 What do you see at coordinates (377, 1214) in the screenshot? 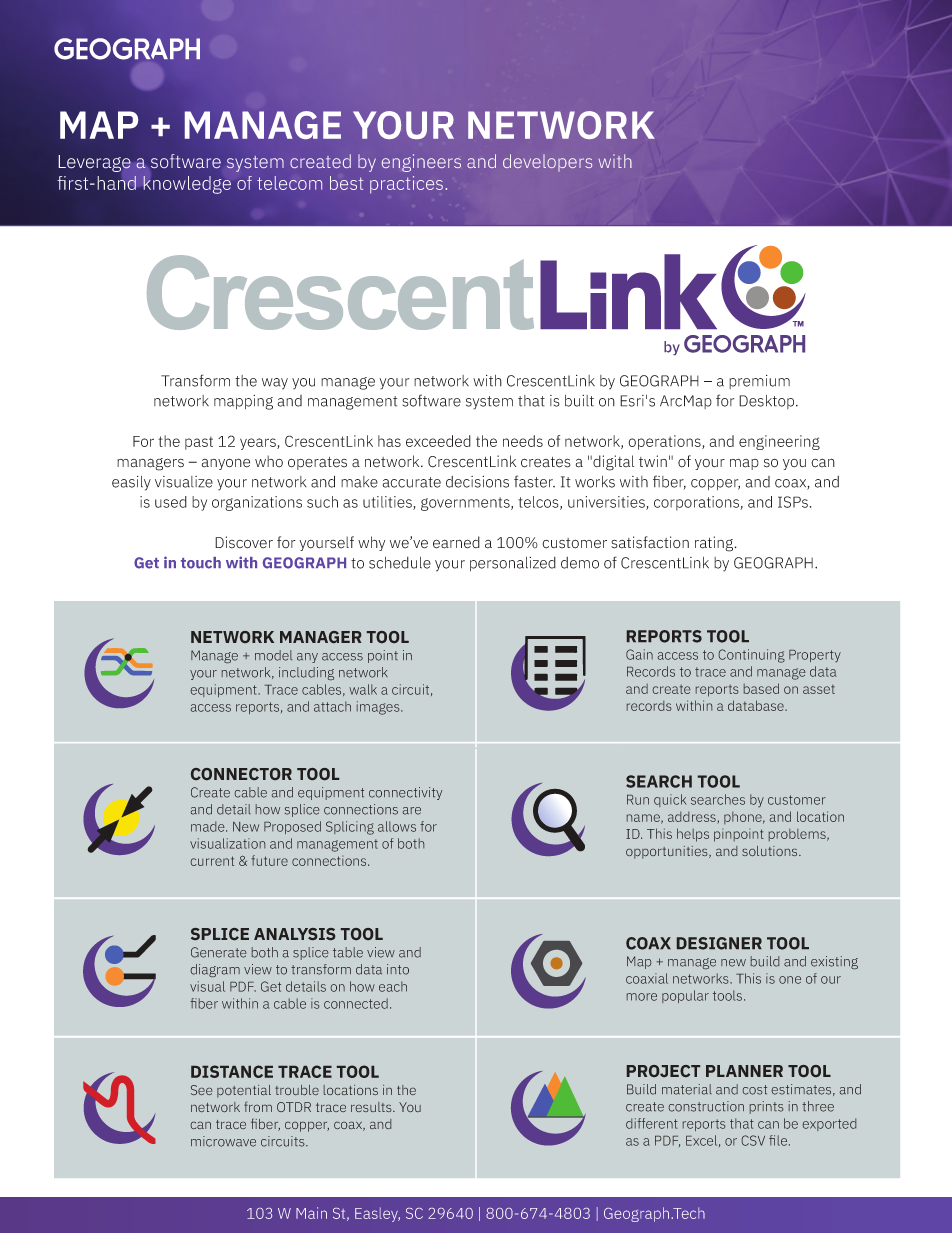
I see `Easley` at bounding box center [377, 1214].
